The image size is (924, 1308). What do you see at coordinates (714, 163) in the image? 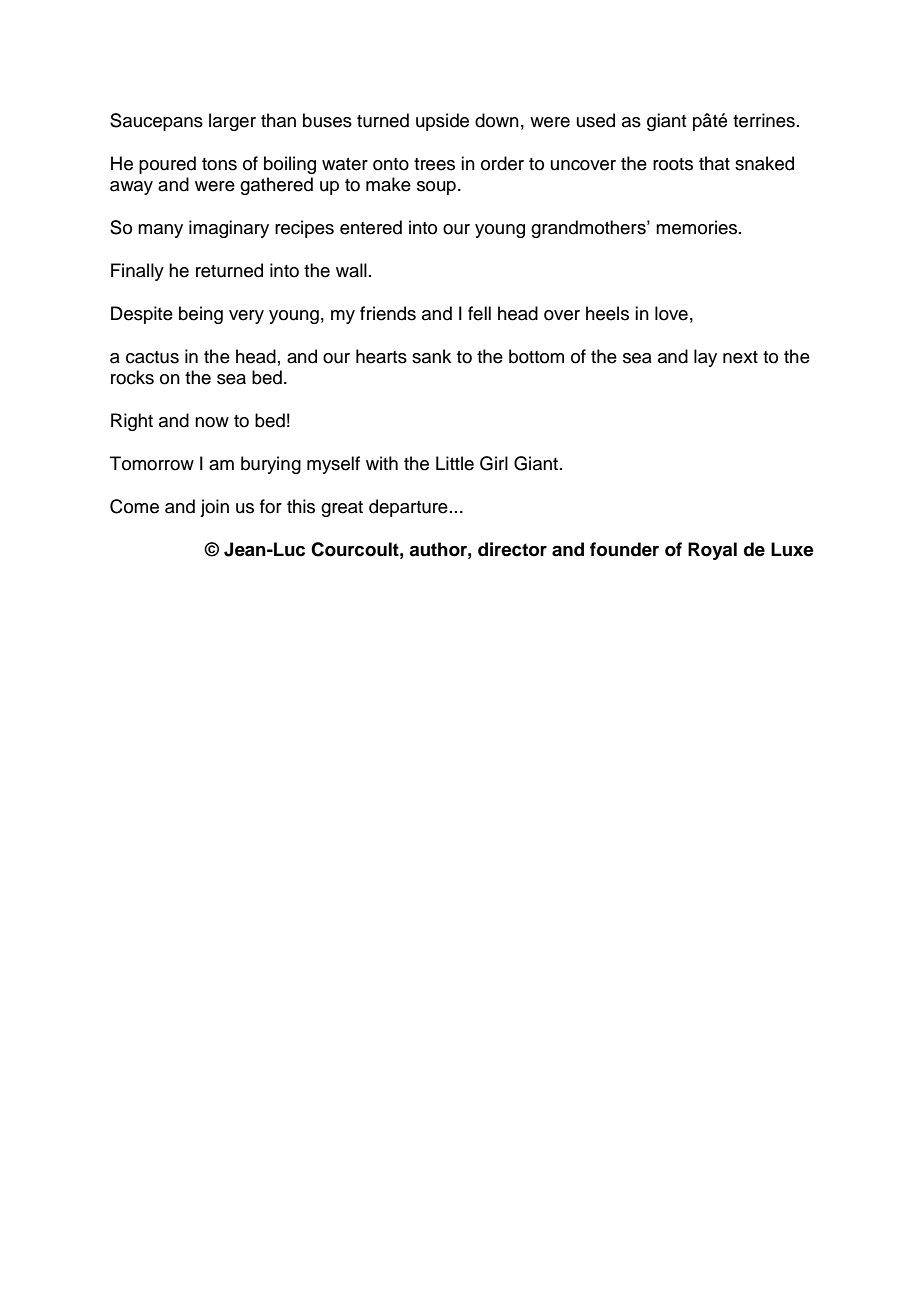
I see `that` at bounding box center [714, 163].
